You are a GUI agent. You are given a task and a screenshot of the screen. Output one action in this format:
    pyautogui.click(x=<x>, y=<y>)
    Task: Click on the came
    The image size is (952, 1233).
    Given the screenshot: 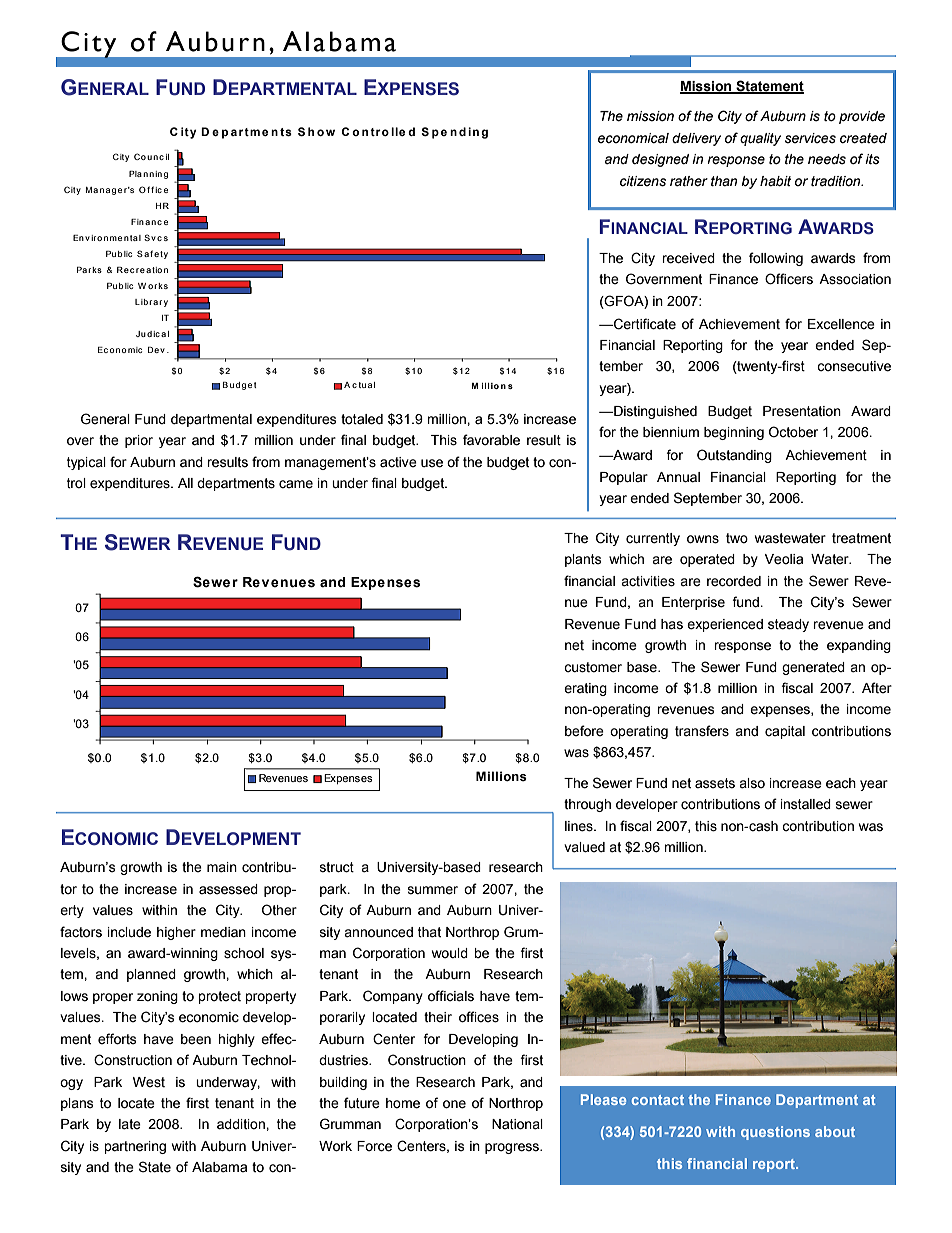 What is the action you would take?
    pyautogui.click(x=296, y=484)
